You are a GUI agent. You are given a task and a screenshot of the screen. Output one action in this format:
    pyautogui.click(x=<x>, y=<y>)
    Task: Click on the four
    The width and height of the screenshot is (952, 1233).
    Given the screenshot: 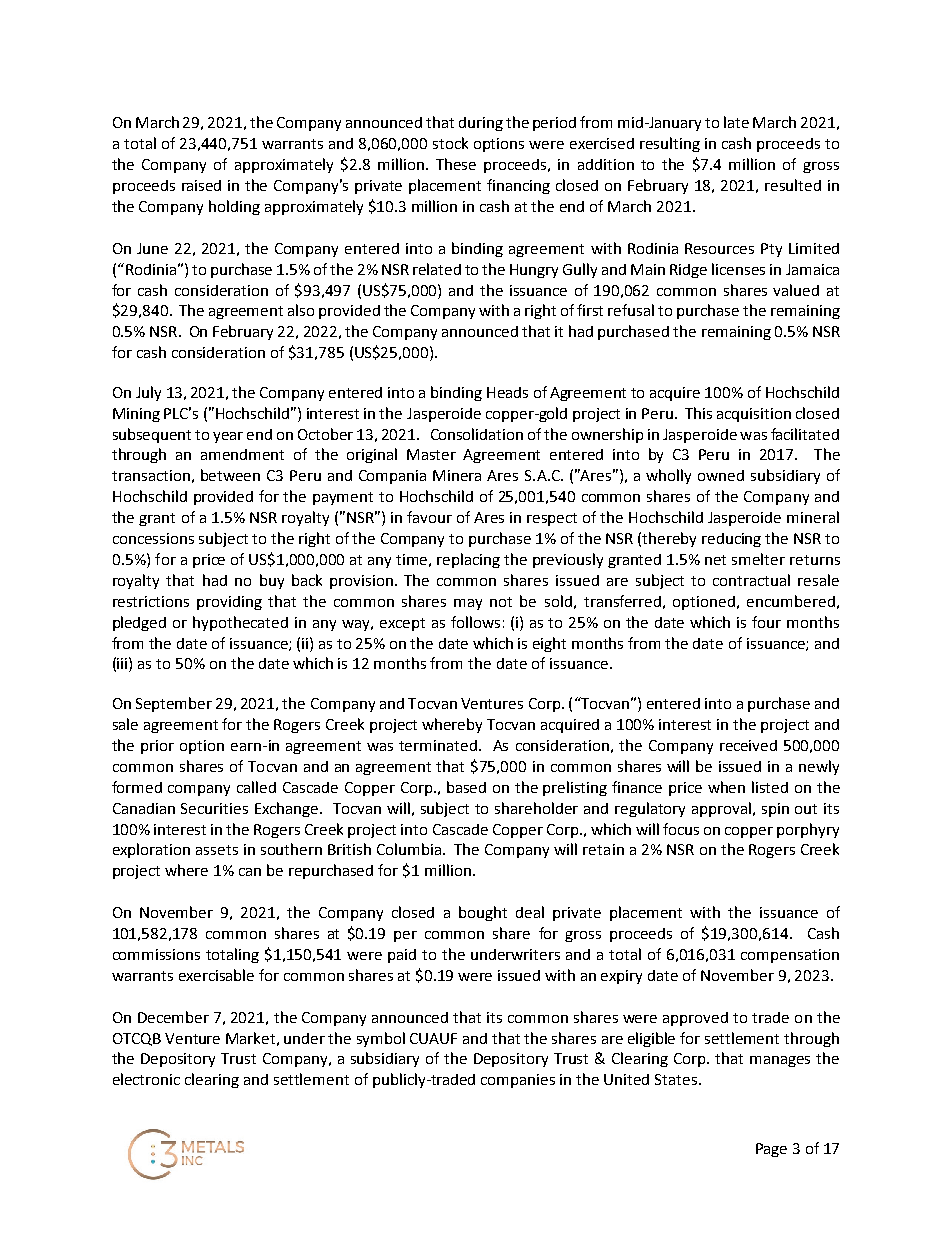 What is the action you would take?
    pyautogui.click(x=766, y=622)
